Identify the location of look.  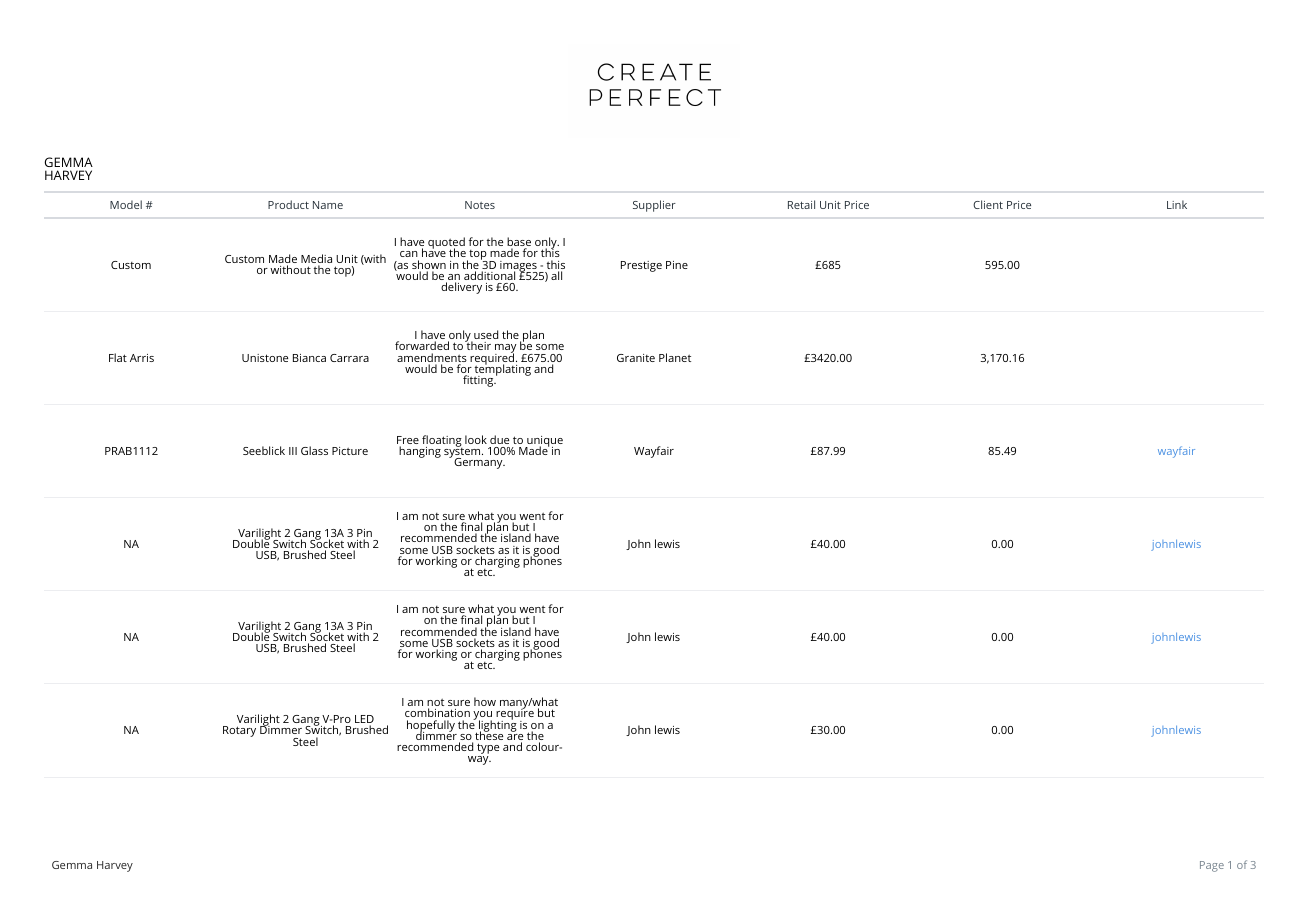
(476, 439).
